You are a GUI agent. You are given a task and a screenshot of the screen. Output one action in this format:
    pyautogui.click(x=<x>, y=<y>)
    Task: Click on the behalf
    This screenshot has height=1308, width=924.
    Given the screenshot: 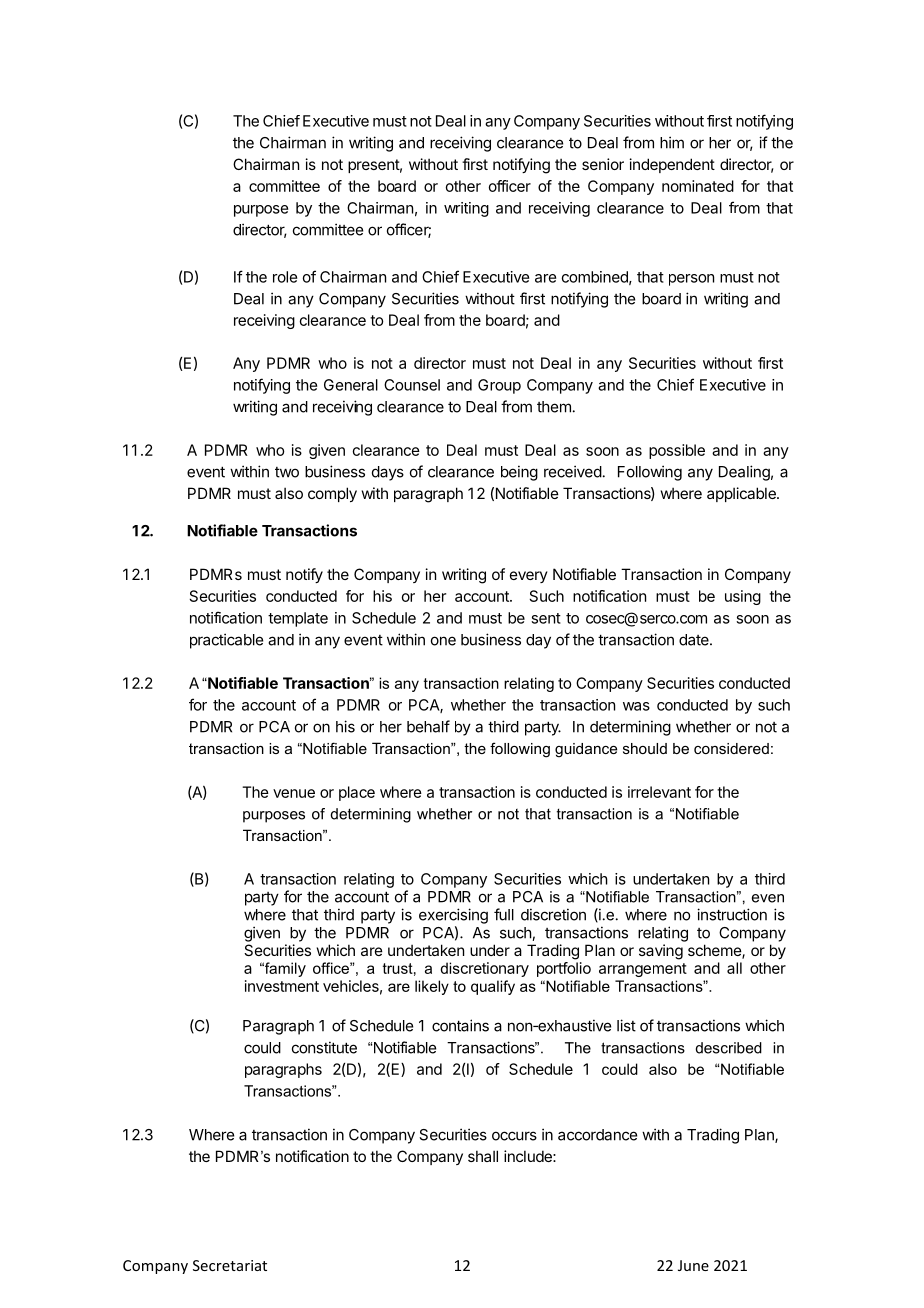 What is the action you would take?
    pyautogui.click(x=428, y=726)
